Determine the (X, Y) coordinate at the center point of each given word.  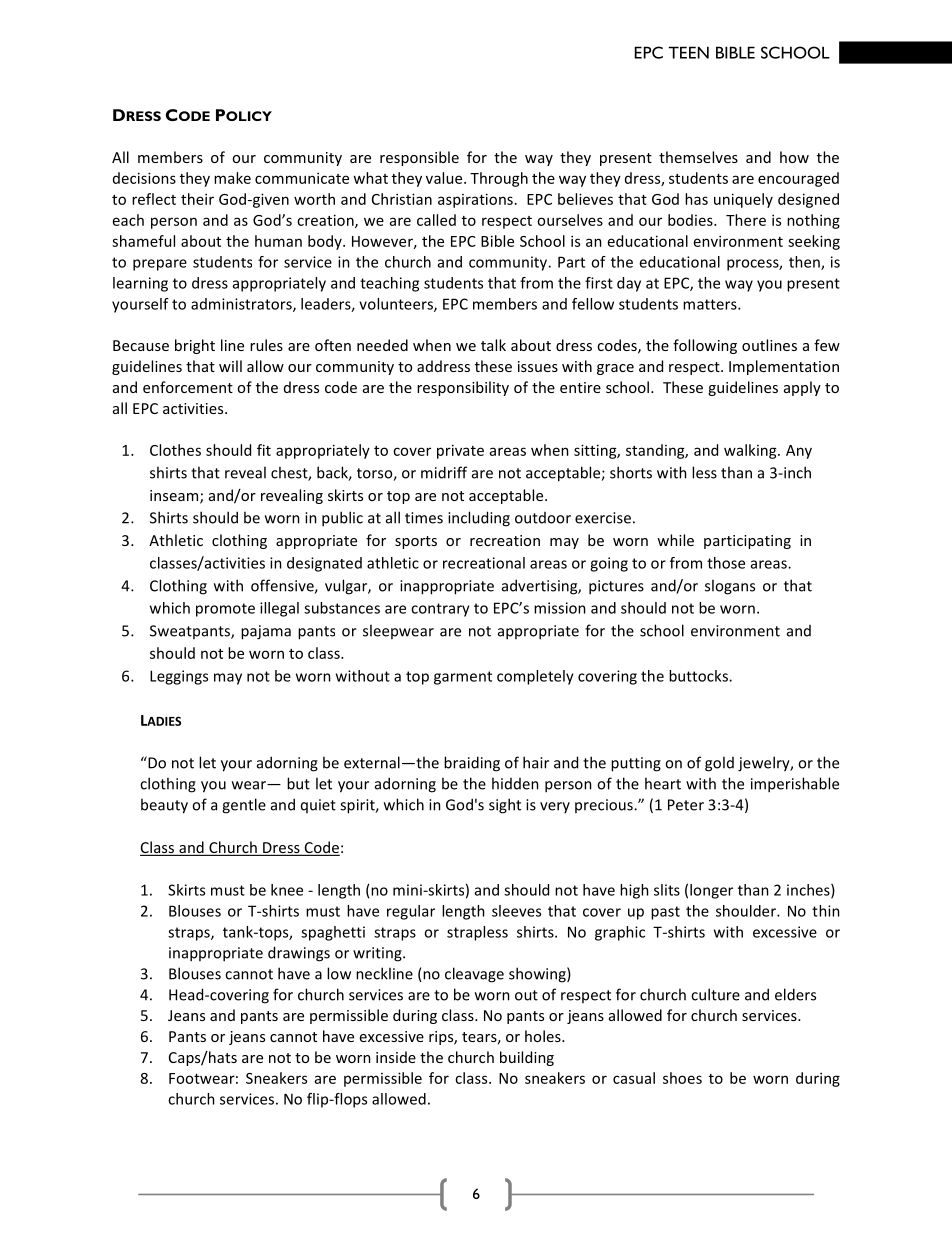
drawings (299, 954)
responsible (419, 158)
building (527, 1058)
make (232, 178)
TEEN (688, 52)
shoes (682, 1078)
